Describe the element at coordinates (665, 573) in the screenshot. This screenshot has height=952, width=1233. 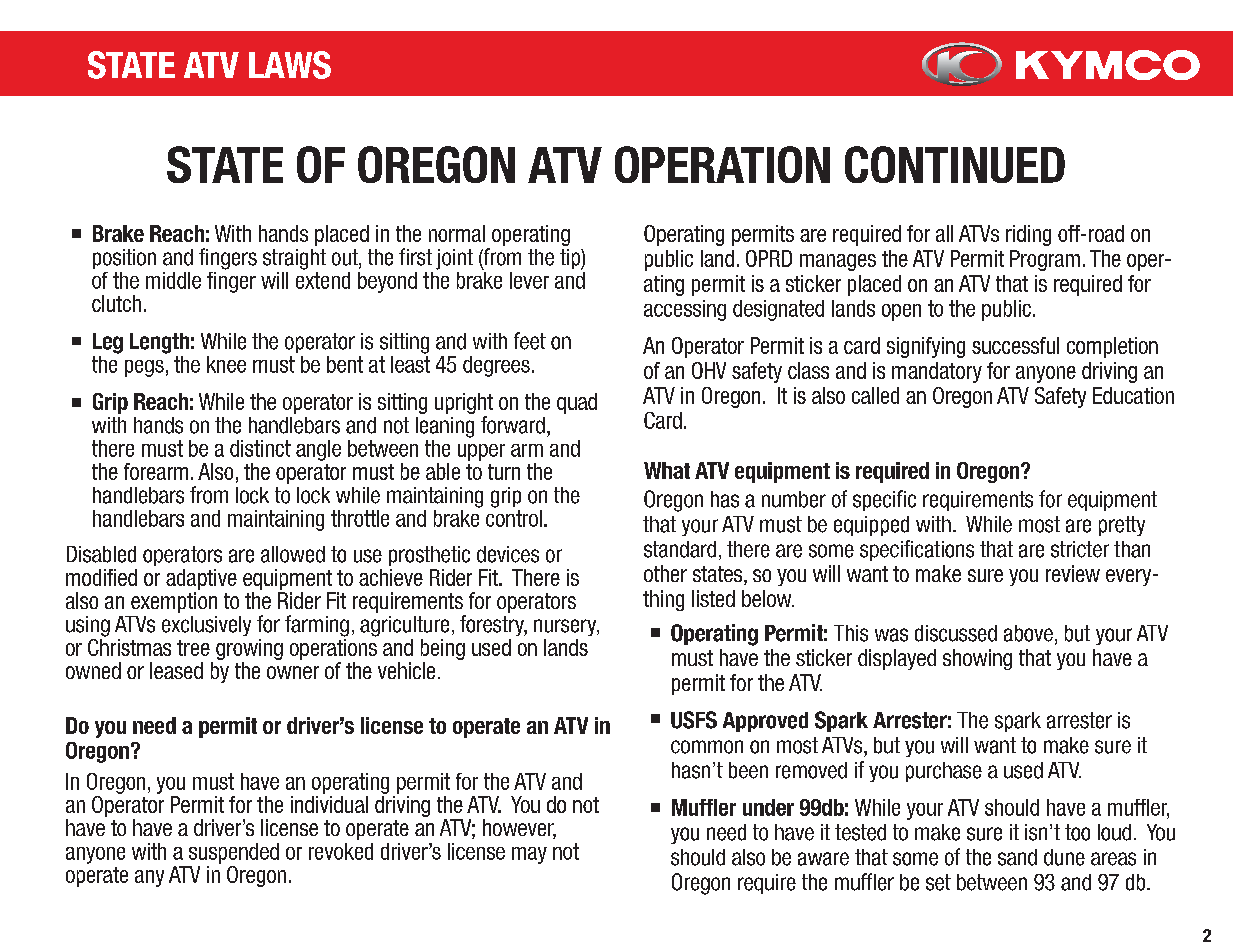
I see `other` at that location.
